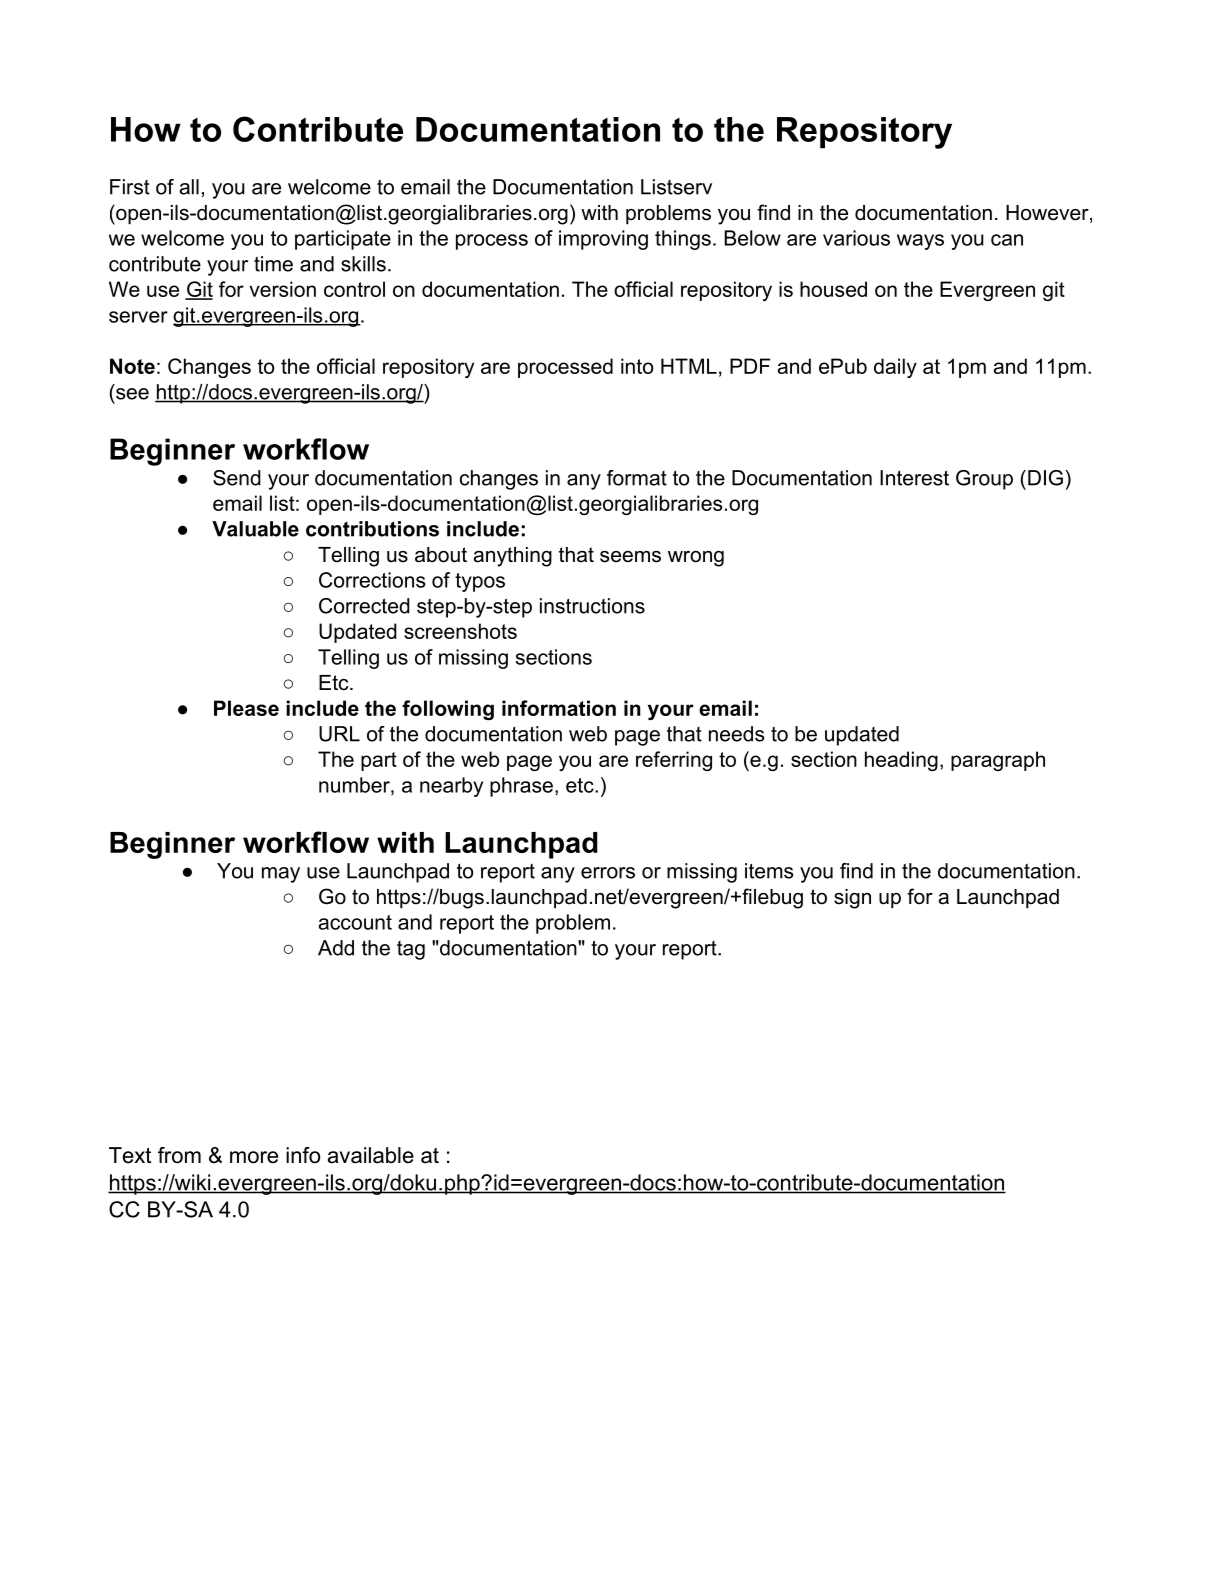 This screenshot has width=1230, height=1591. I want to click on instructions, so click(592, 606).
